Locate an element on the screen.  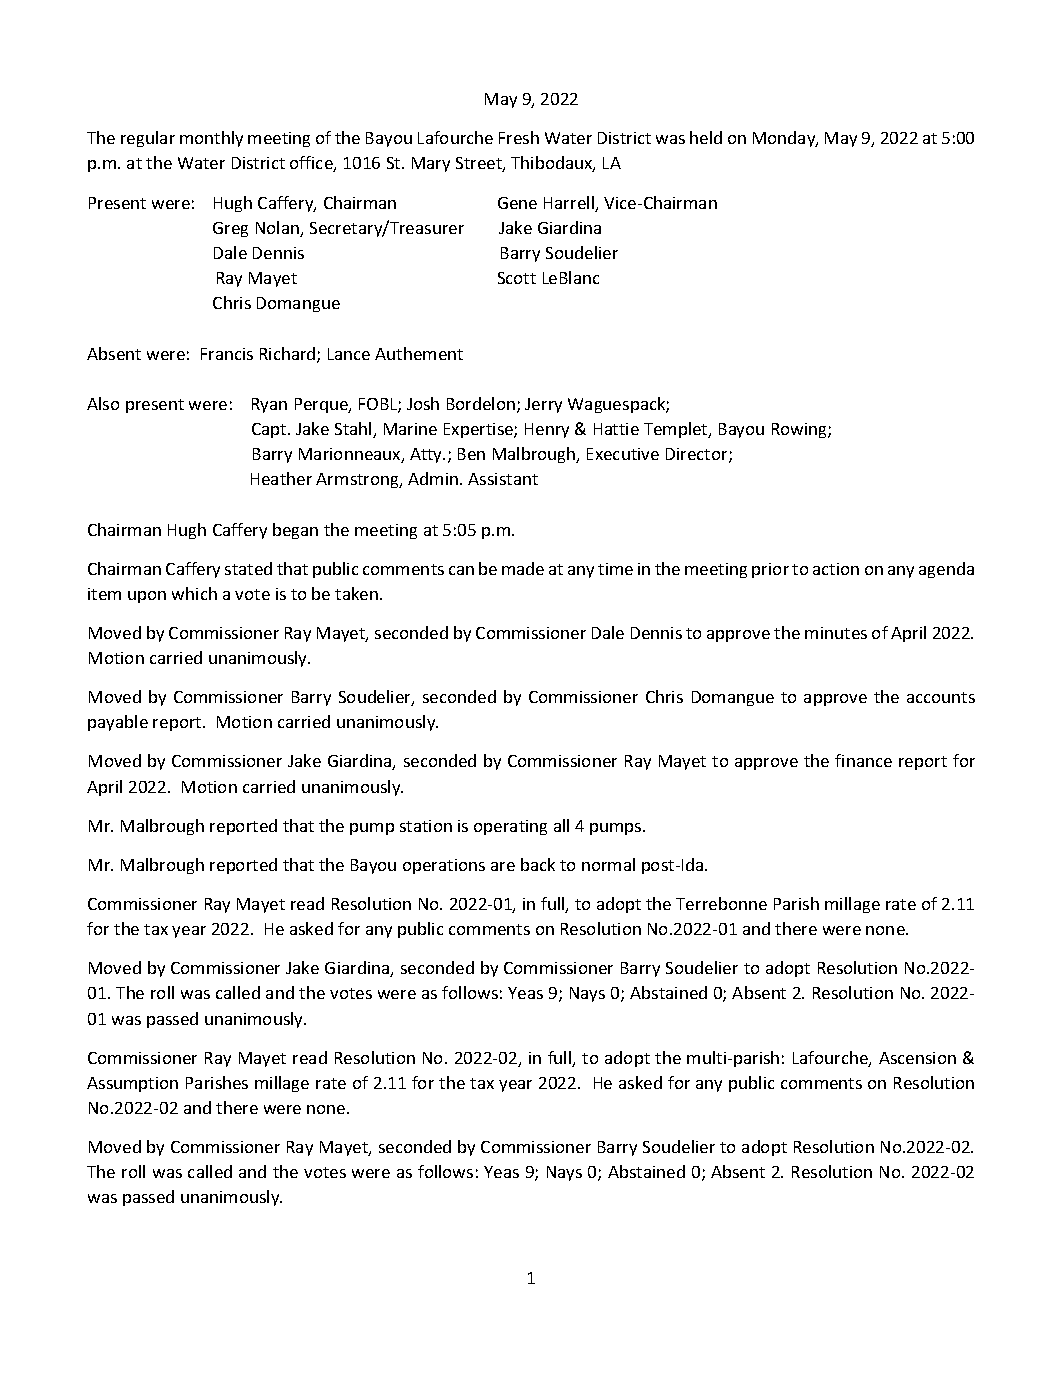
Assumption is located at coordinates (132, 1084).
